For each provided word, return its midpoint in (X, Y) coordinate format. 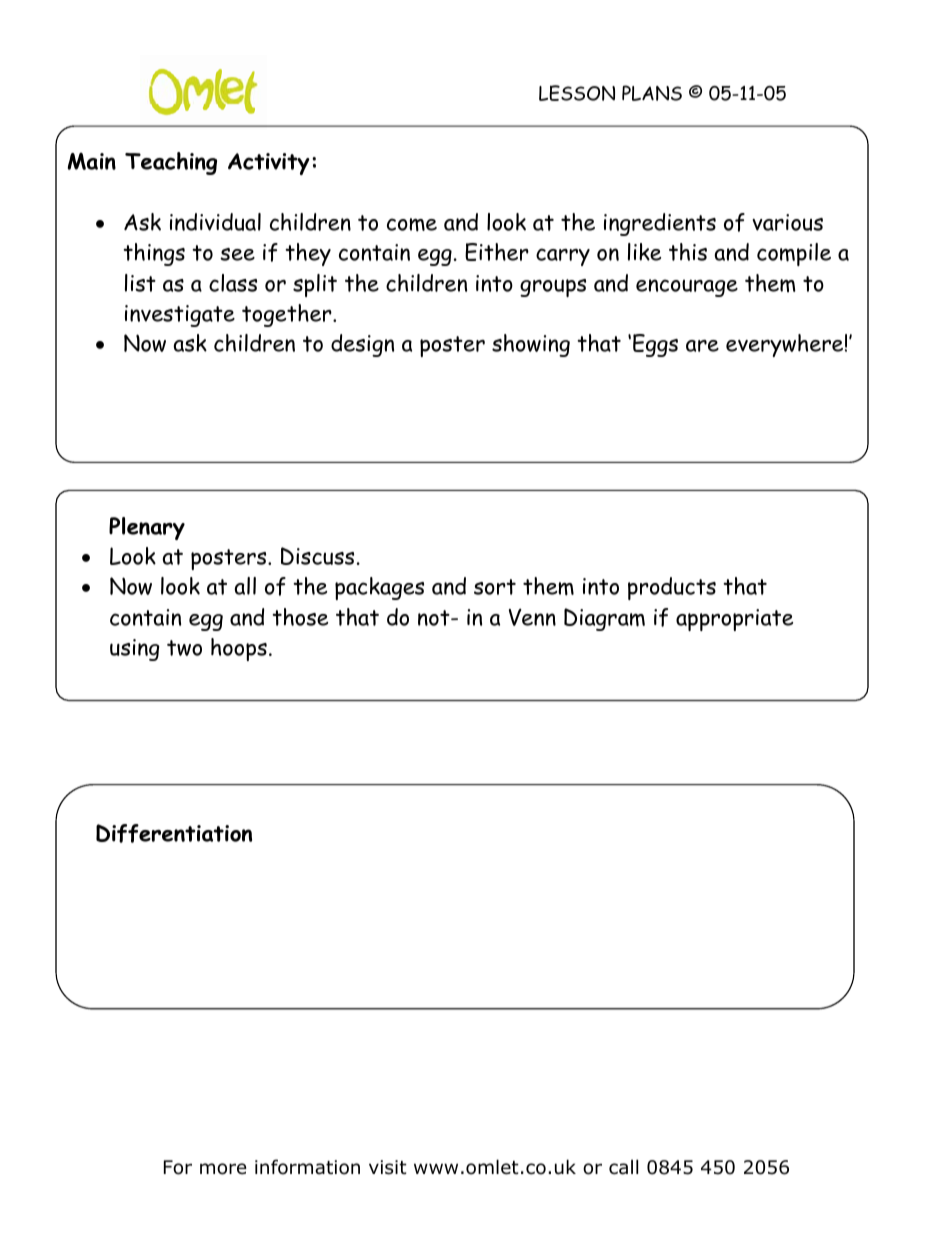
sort (495, 587)
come (412, 225)
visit (388, 1167)
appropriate (734, 620)
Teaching (171, 163)
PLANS (652, 93)
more (223, 1169)
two (184, 648)
